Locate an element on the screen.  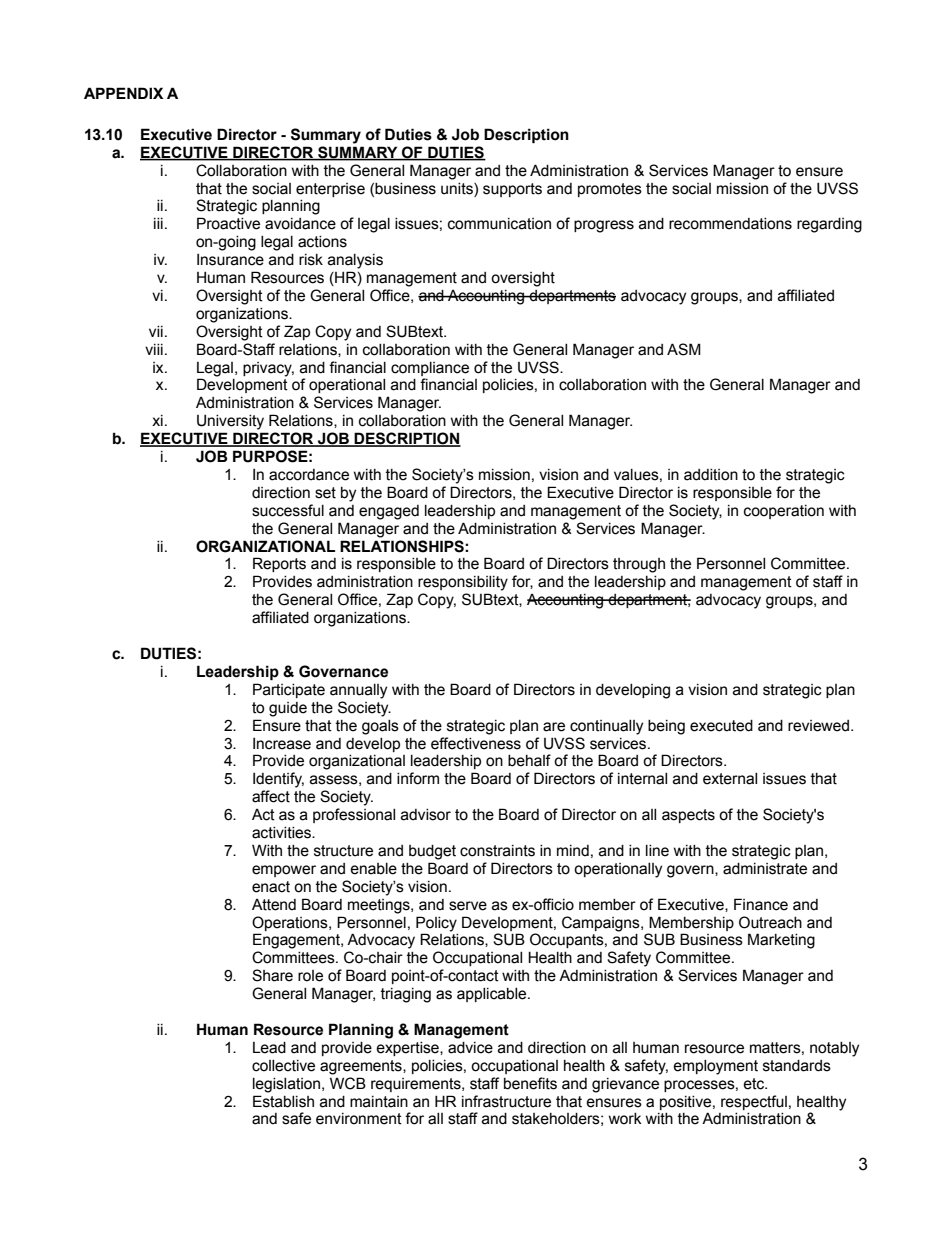
guide is located at coordinates (288, 709).
